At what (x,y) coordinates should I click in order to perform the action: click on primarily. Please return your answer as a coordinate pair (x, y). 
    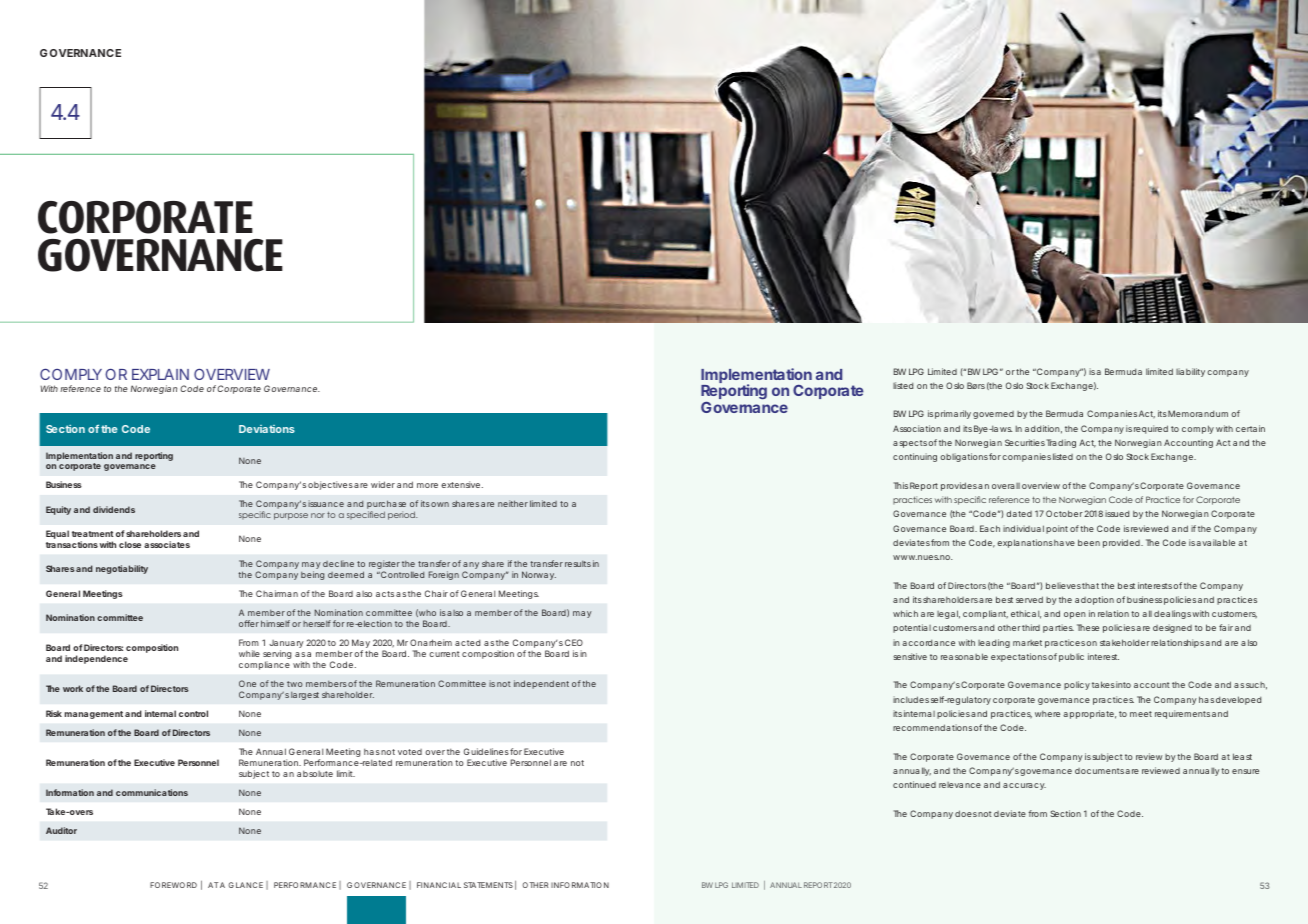
    Looking at the image, I should click on (953, 414).
